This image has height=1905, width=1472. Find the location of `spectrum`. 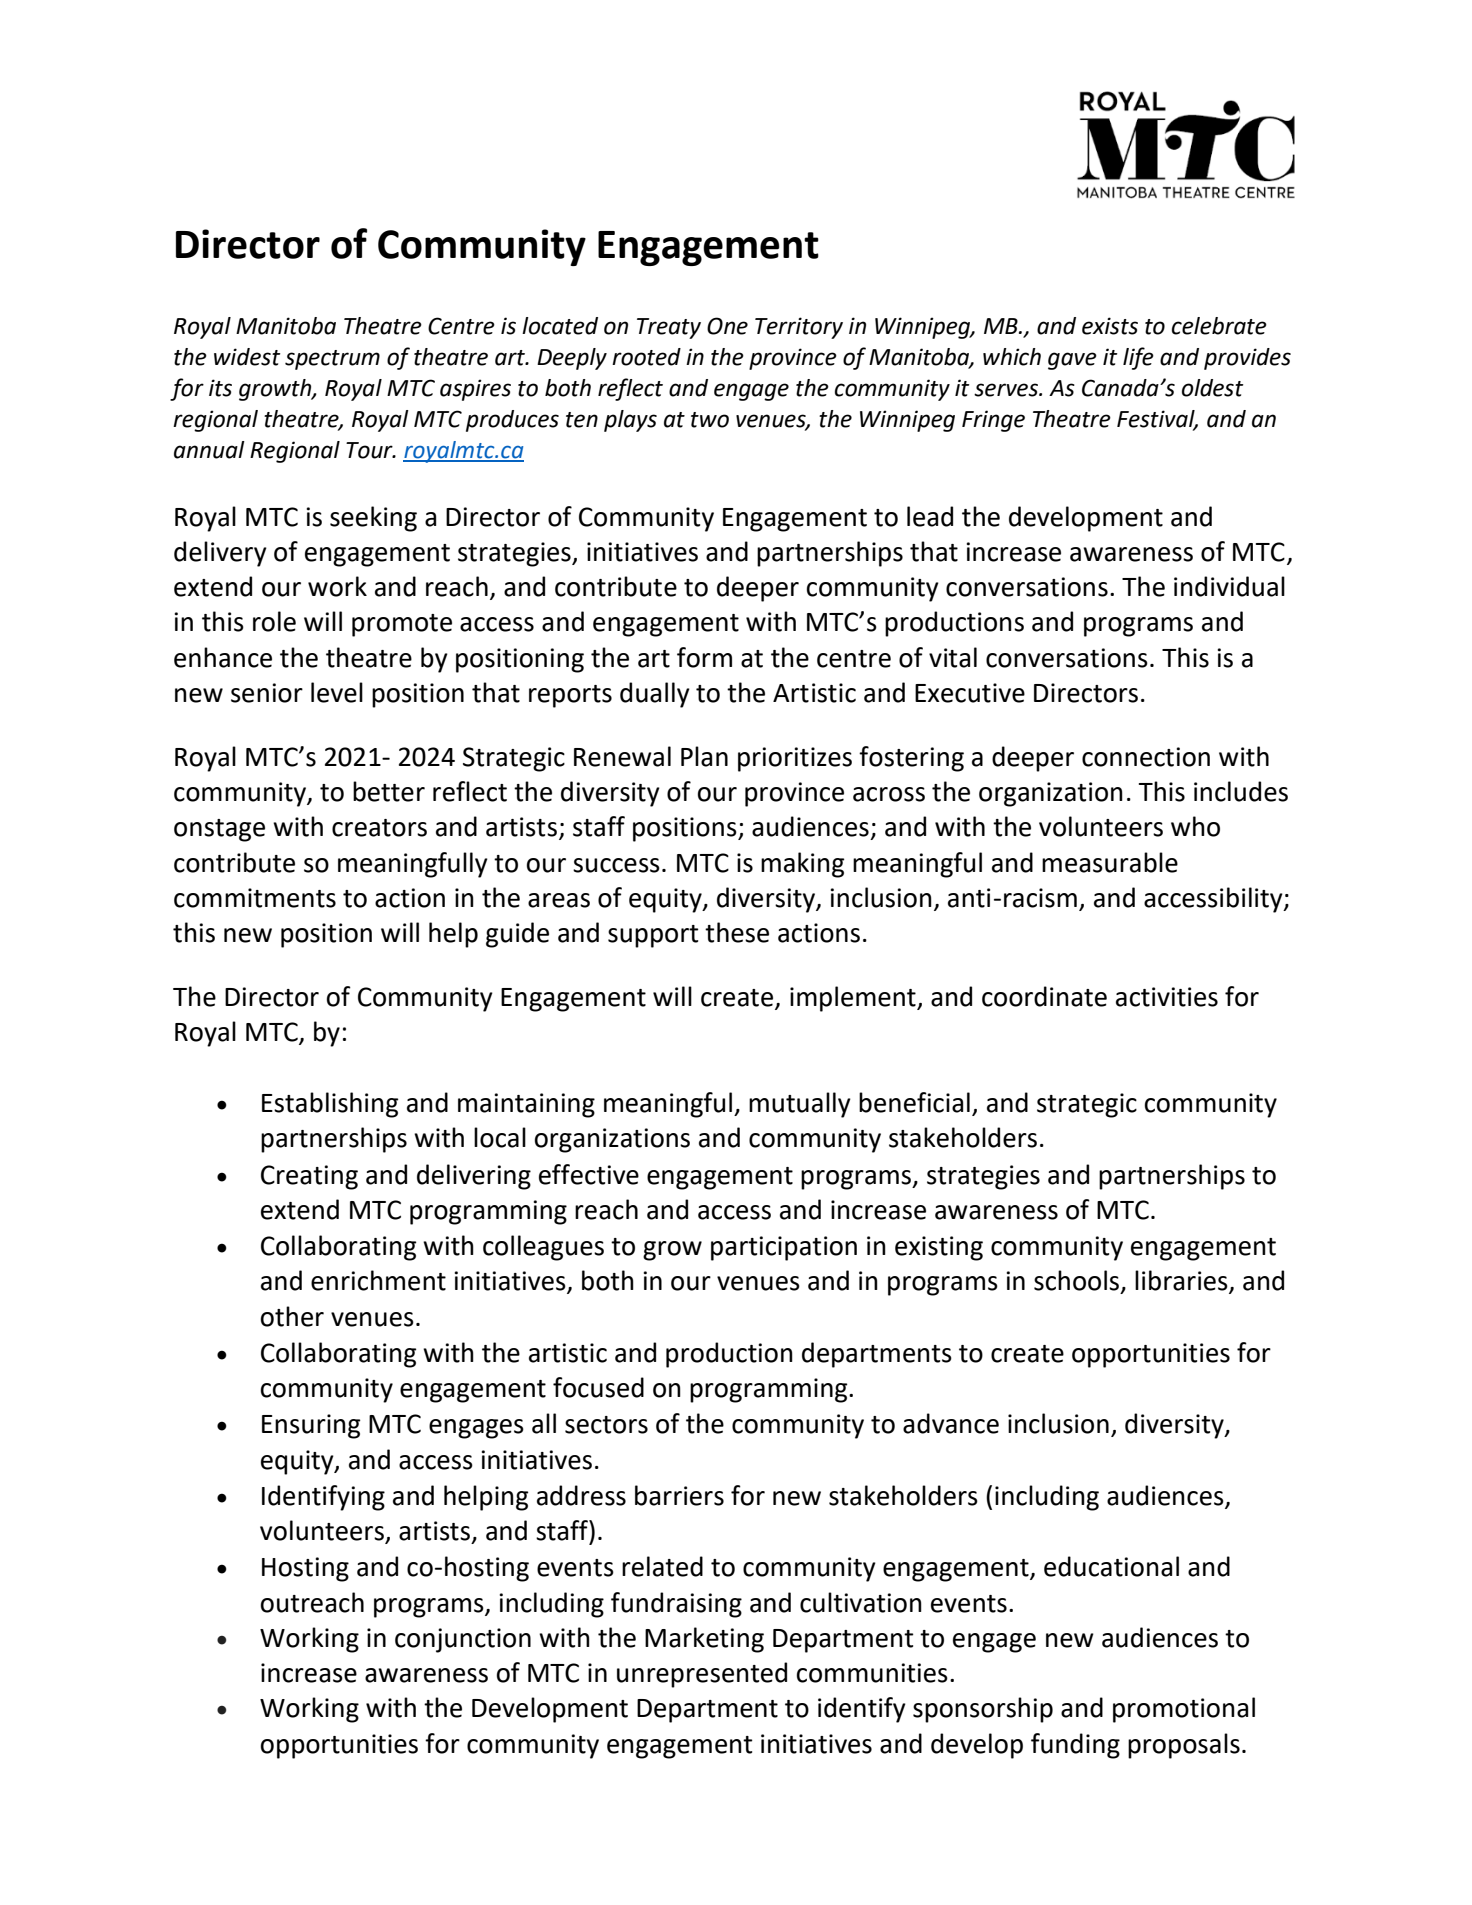

spectrum is located at coordinates (332, 360).
